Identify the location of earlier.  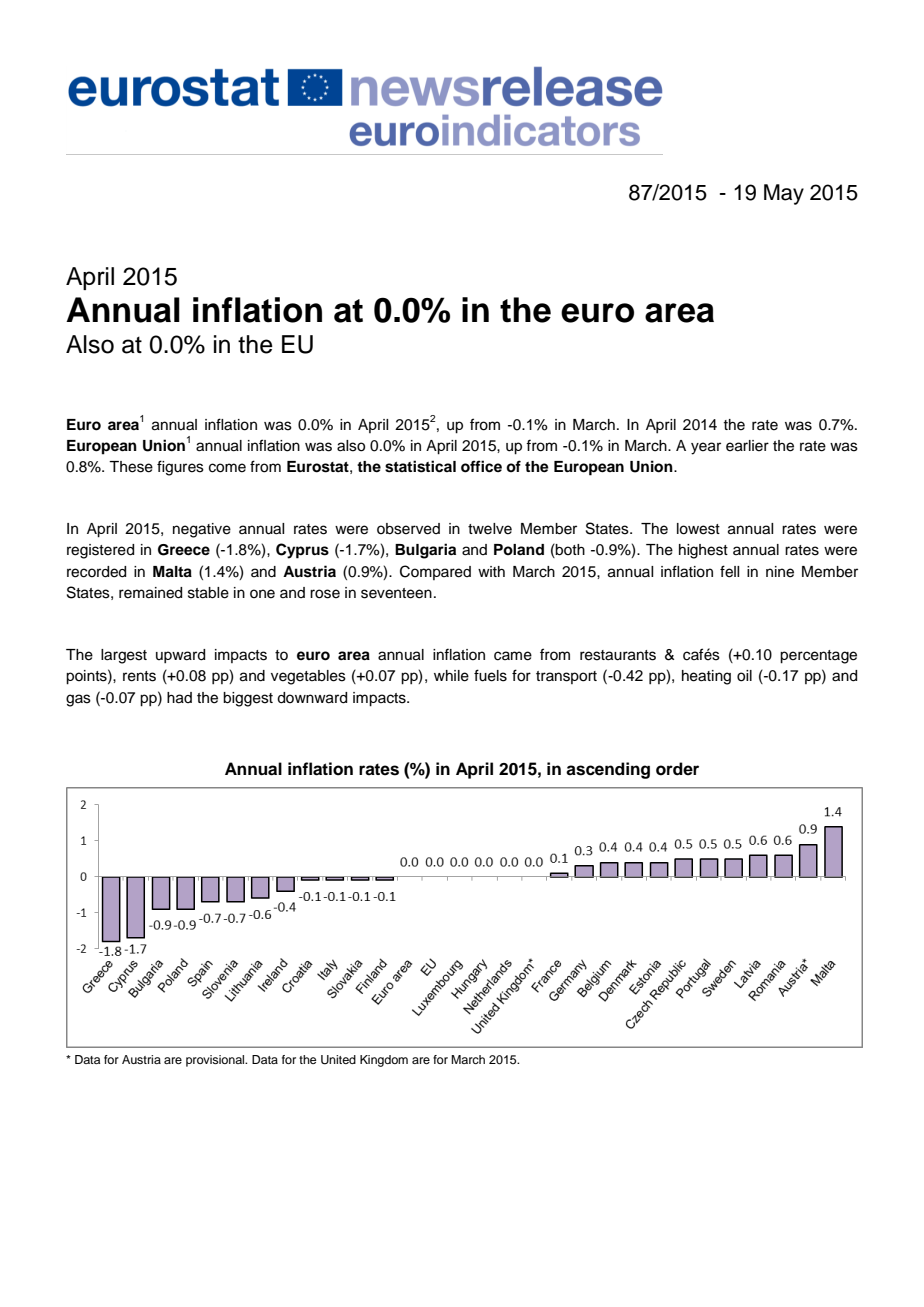
(747, 446).
